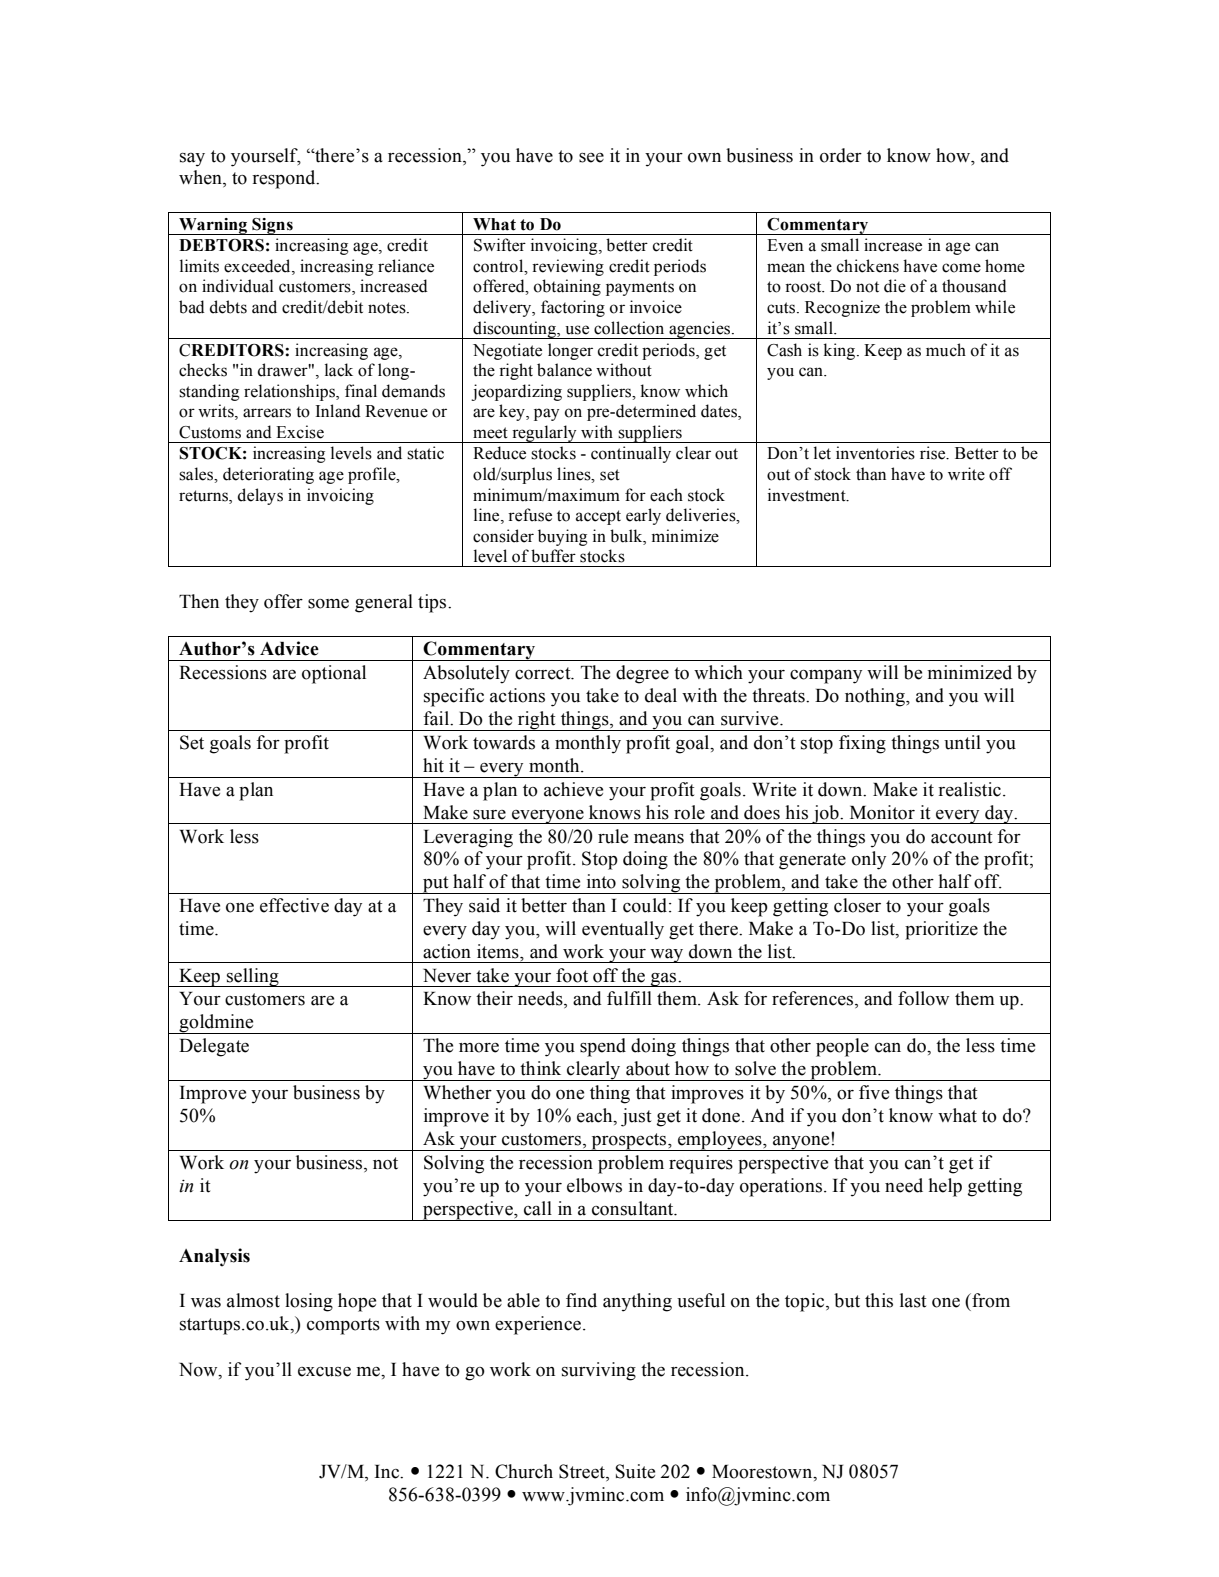  What do you see at coordinates (613, 836) in the document?
I see `rule` at bounding box center [613, 836].
